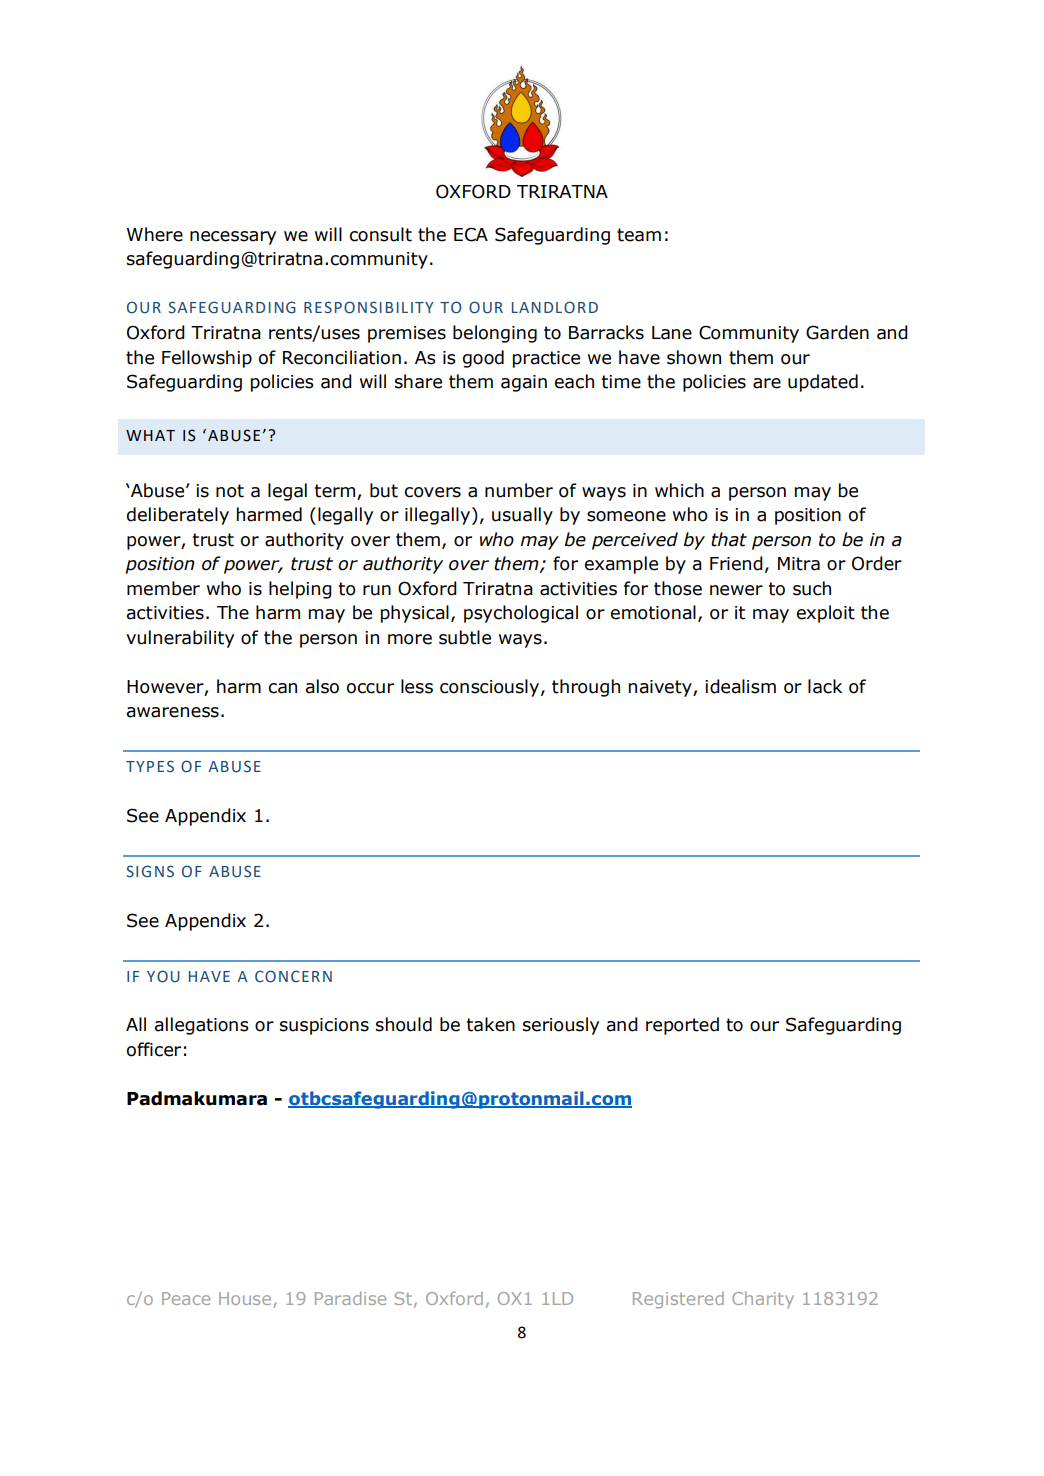  What do you see at coordinates (233, 238) in the document?
I see `necessary` at bounding box center [233, 238].
